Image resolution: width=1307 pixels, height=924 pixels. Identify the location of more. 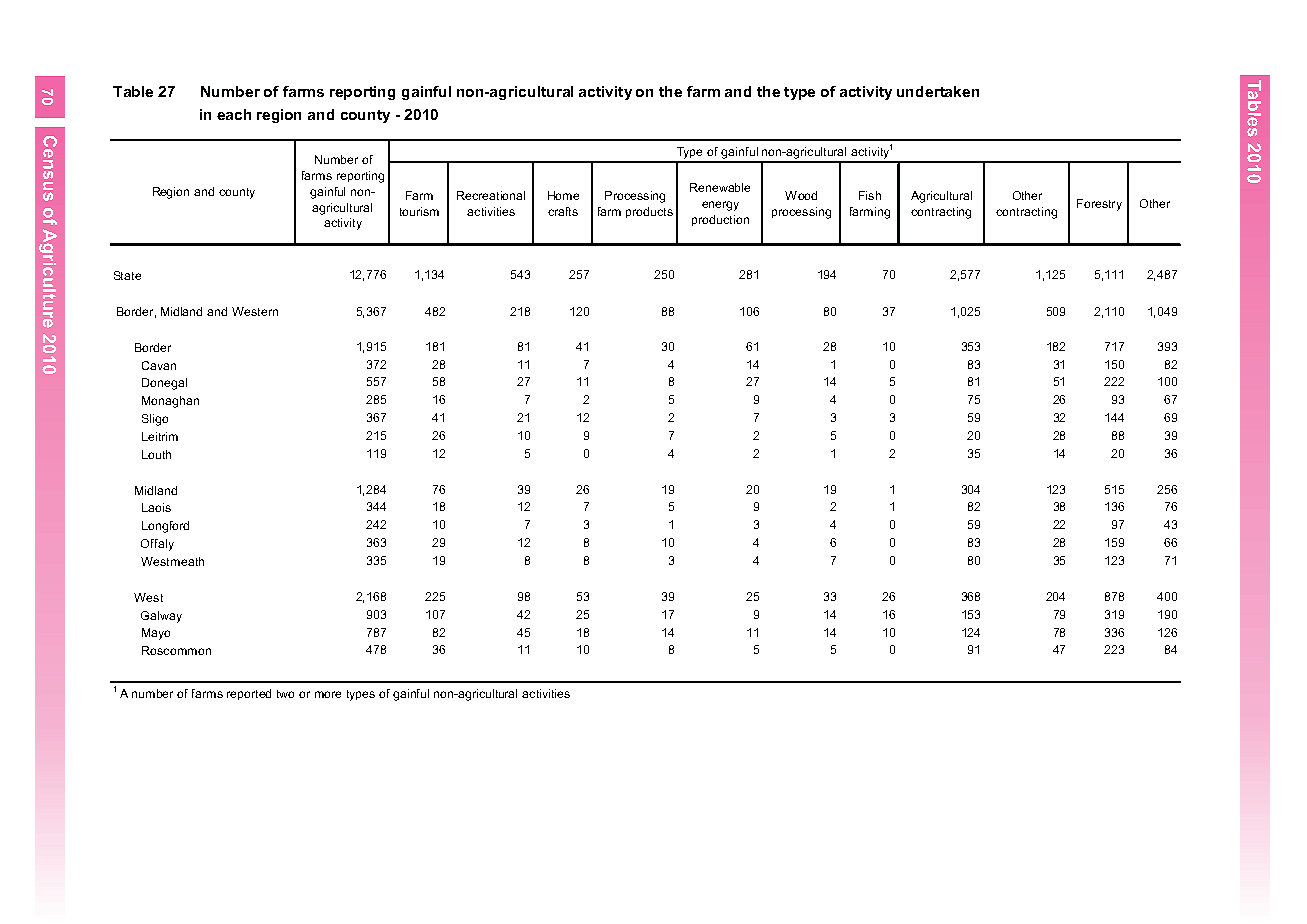
(328, 694).
